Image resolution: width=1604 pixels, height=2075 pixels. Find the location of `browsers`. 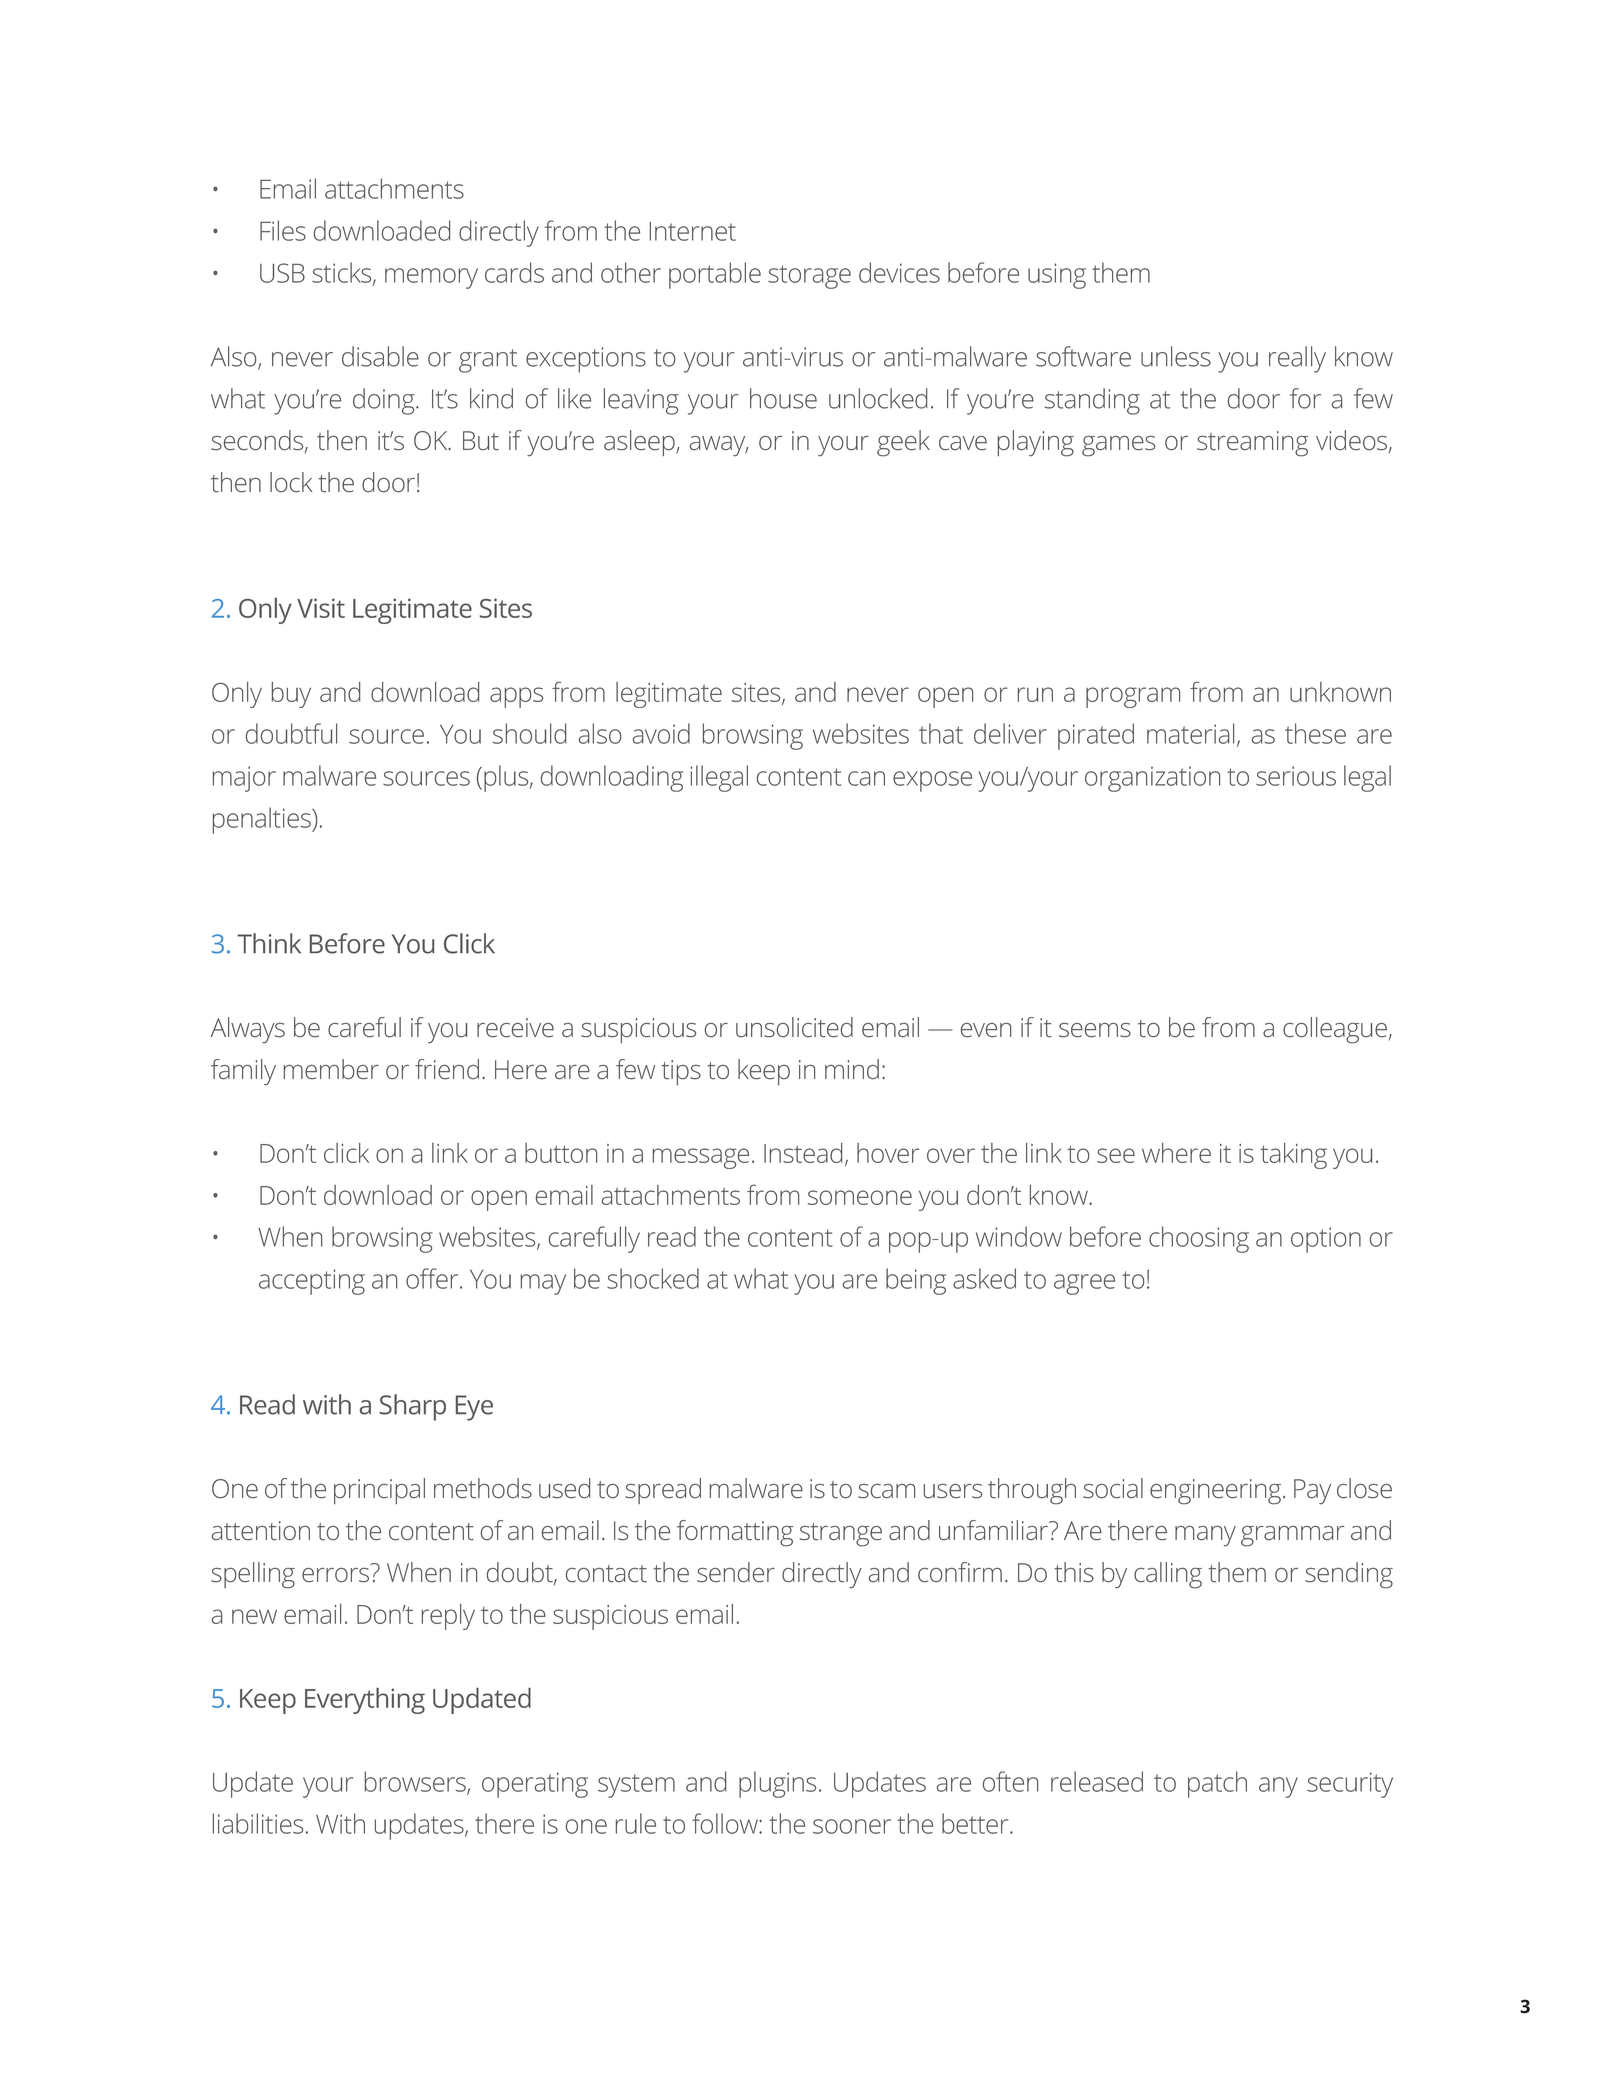

browsers is located at coordinates (416, 1782).
